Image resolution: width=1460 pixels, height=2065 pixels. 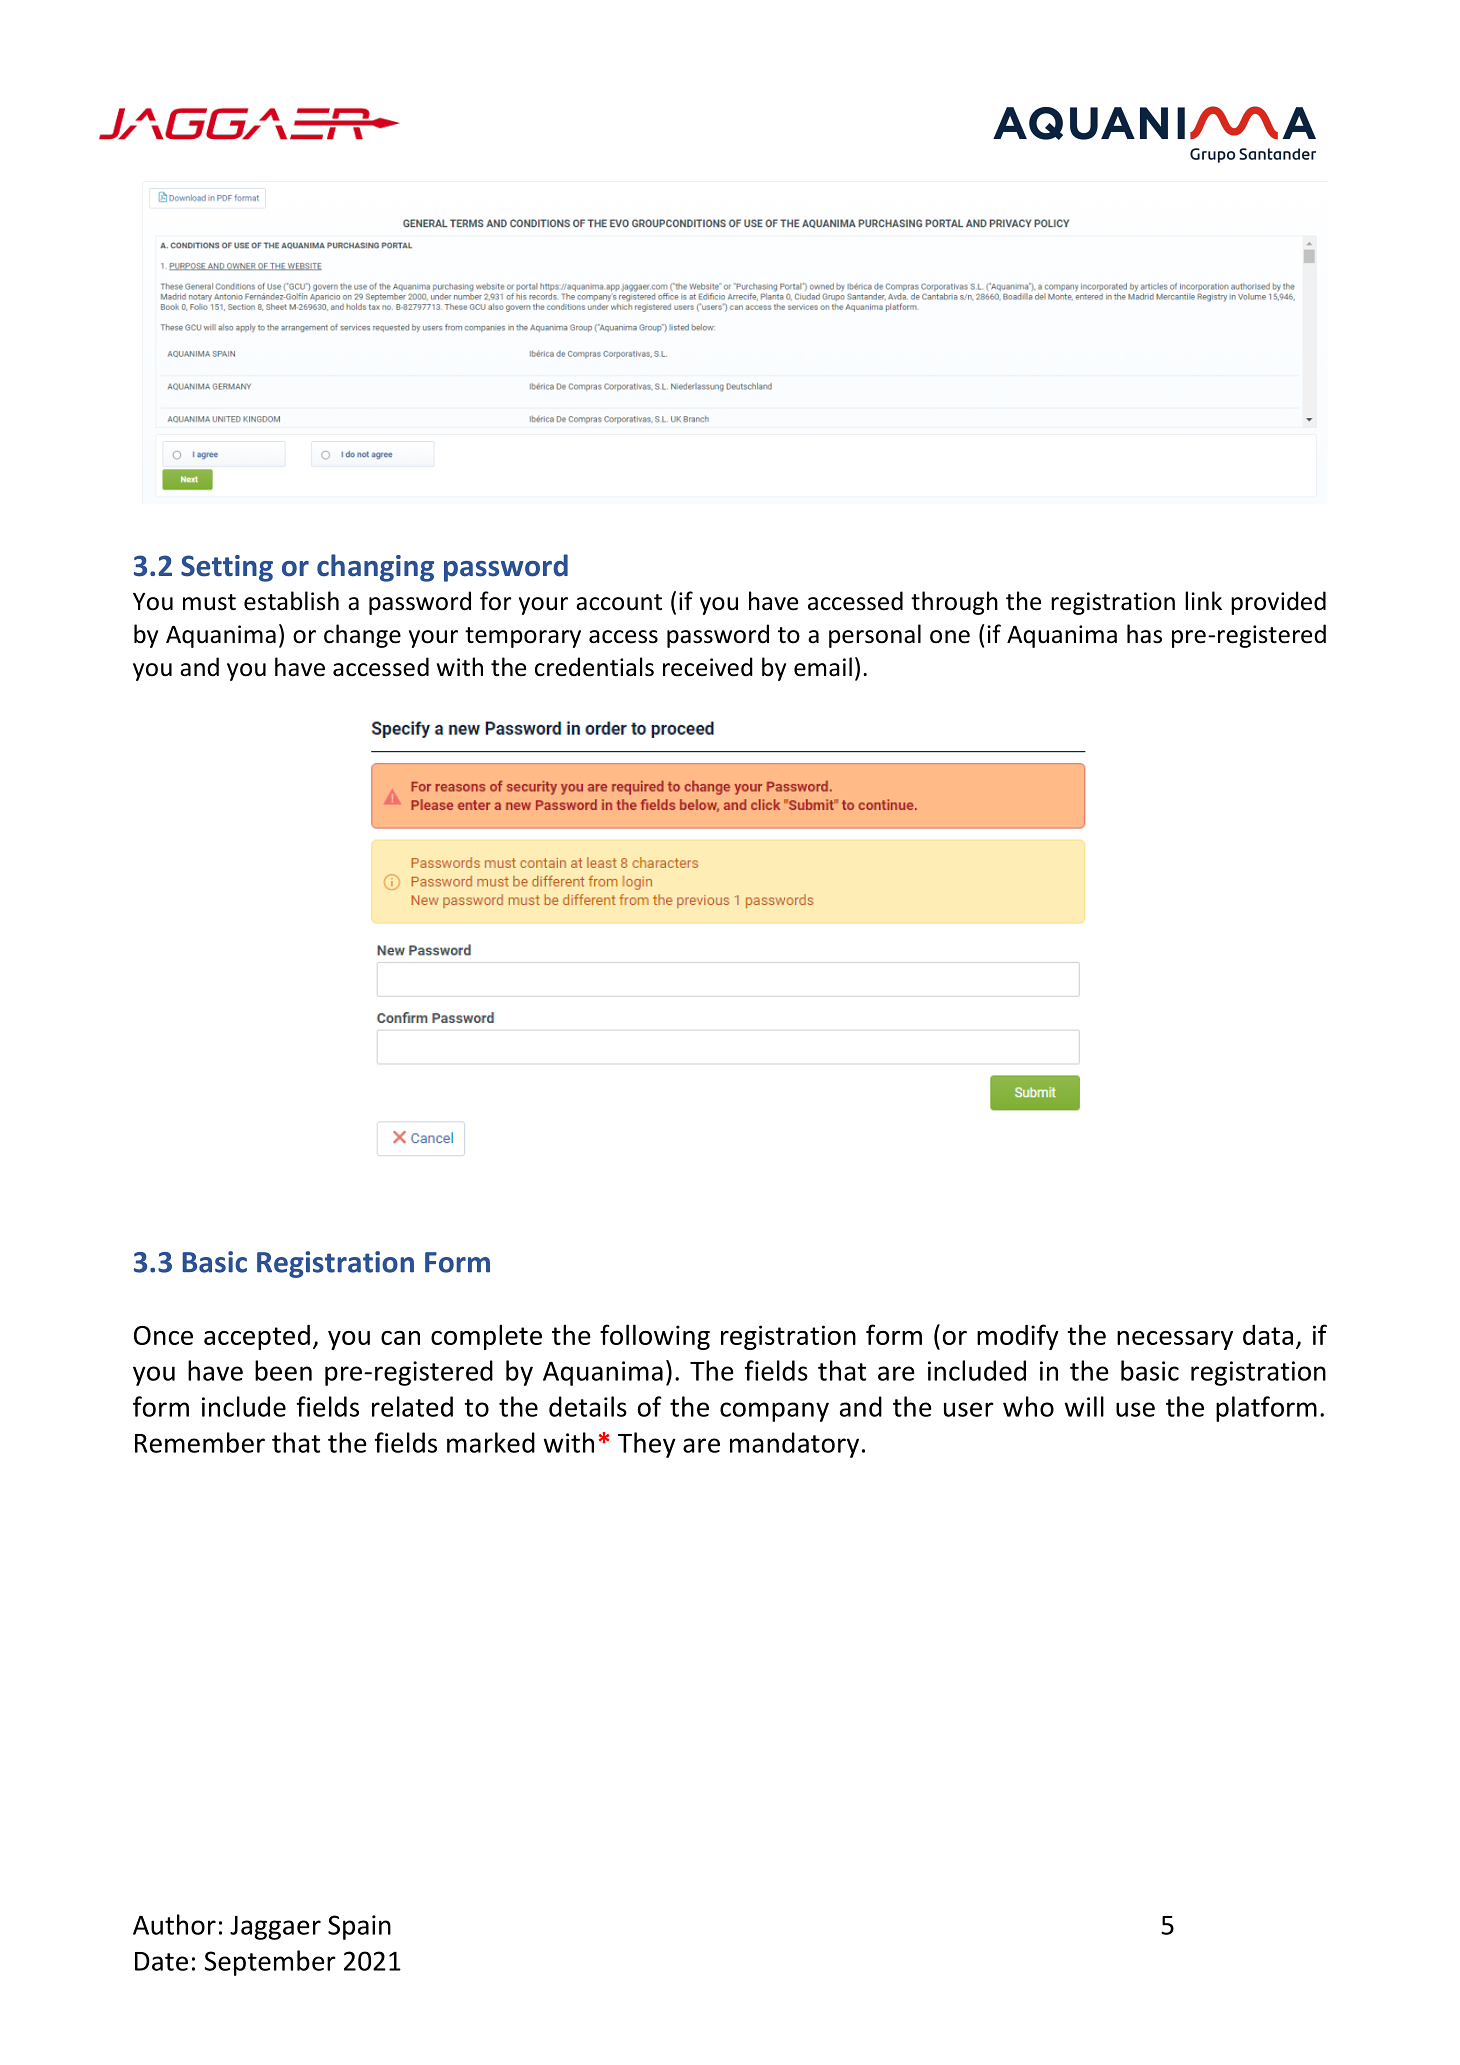 I want to click on accepted, so click(x=257, y=1337).
